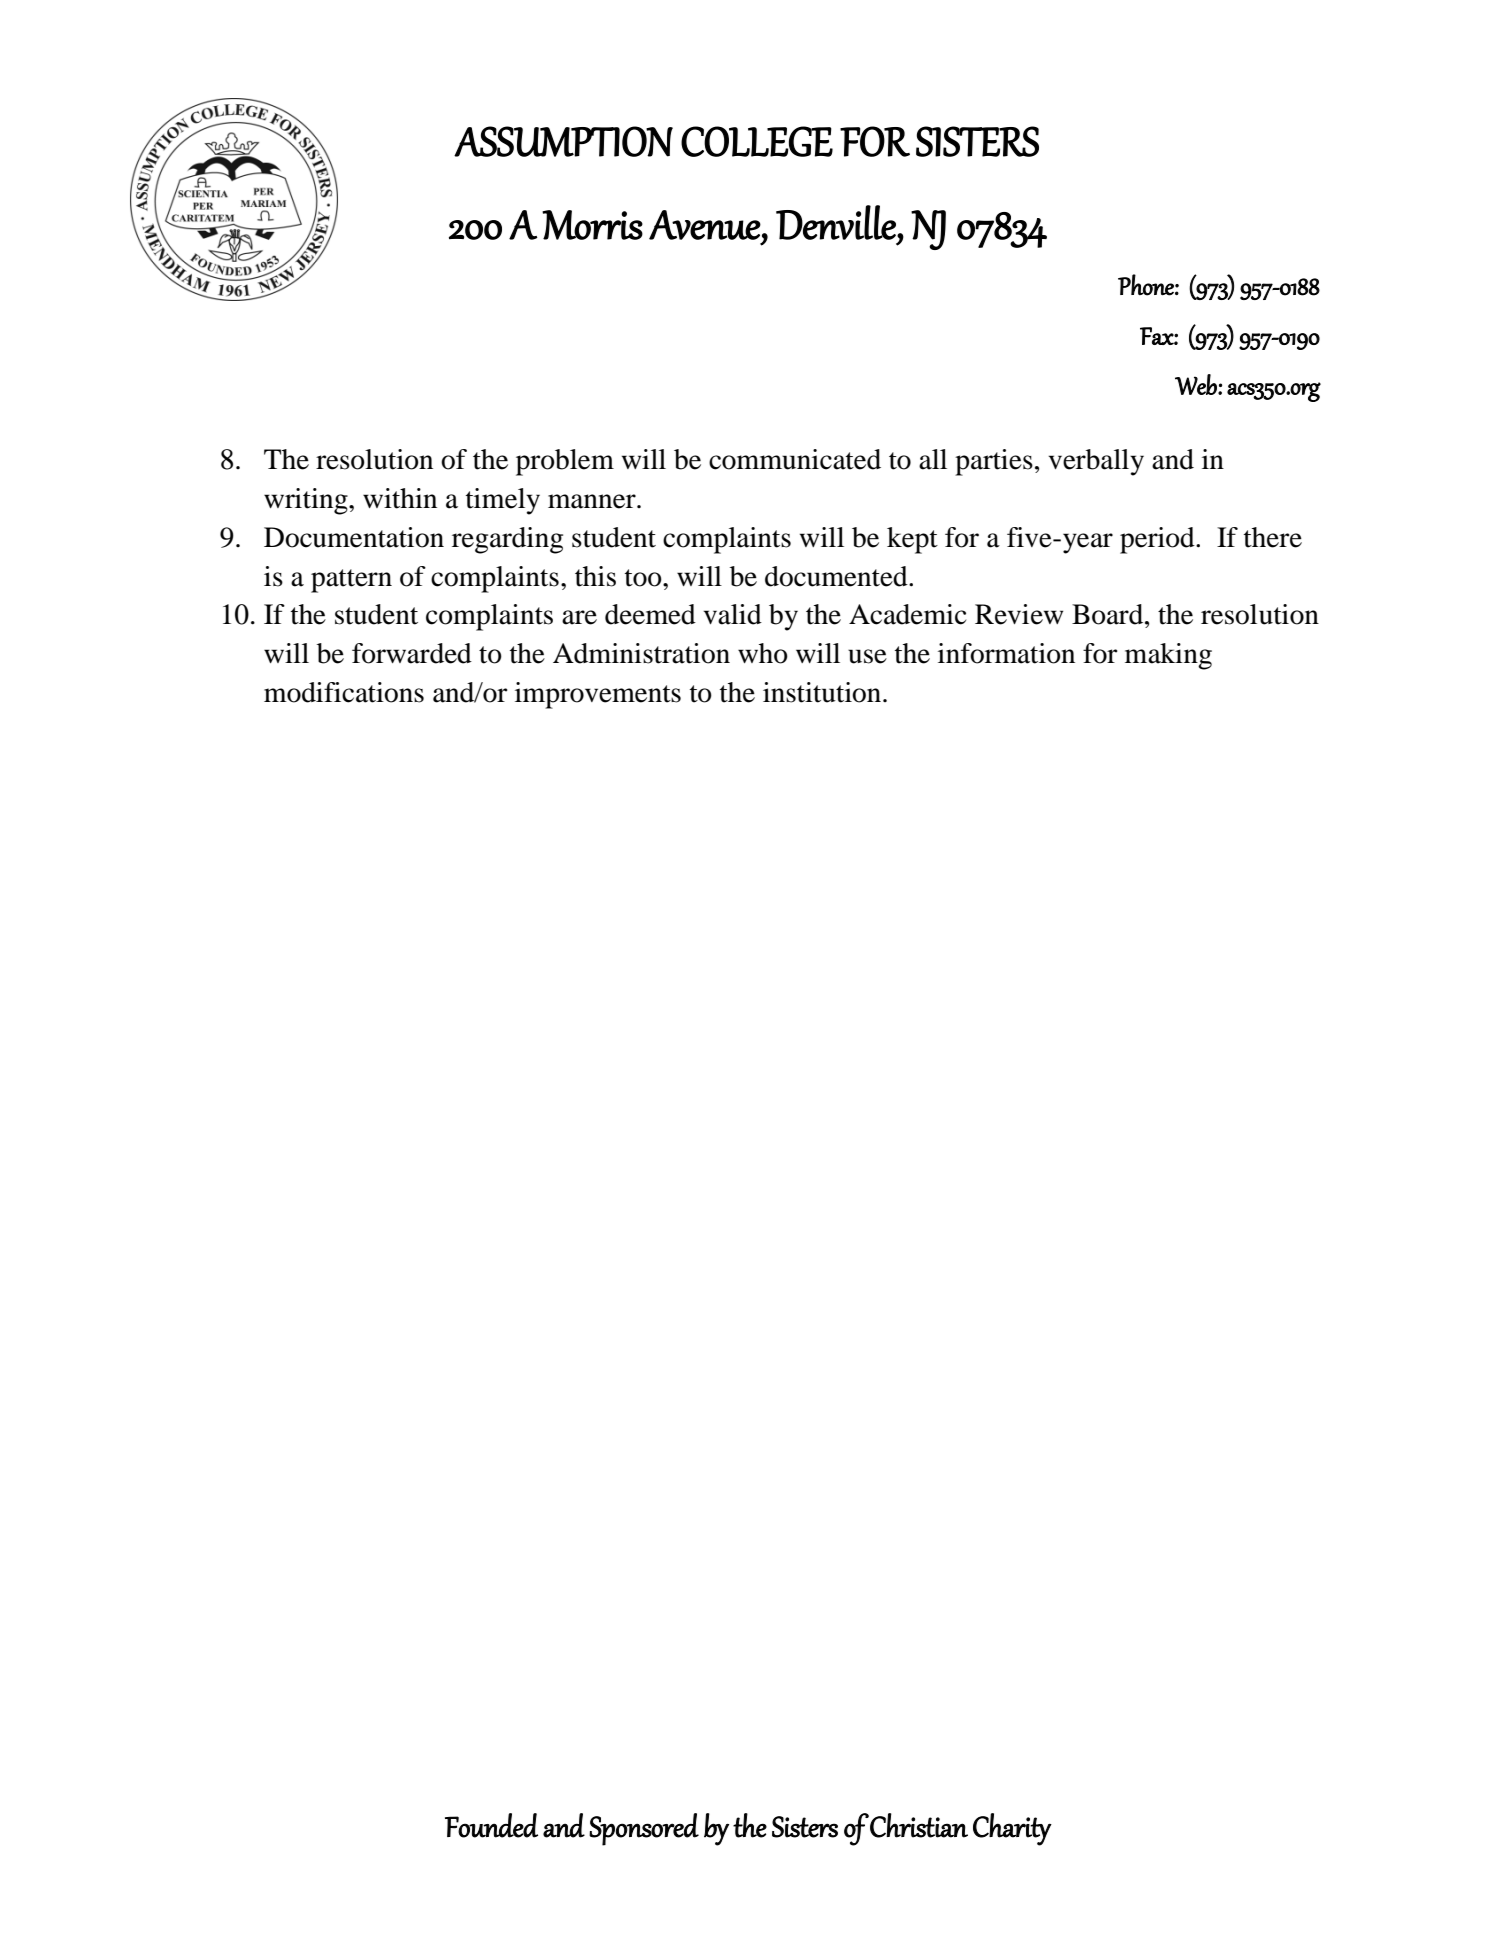 The width and height of the screenshot is (1495, 1935). I want to click on Charity, so click(1012, 1829).
